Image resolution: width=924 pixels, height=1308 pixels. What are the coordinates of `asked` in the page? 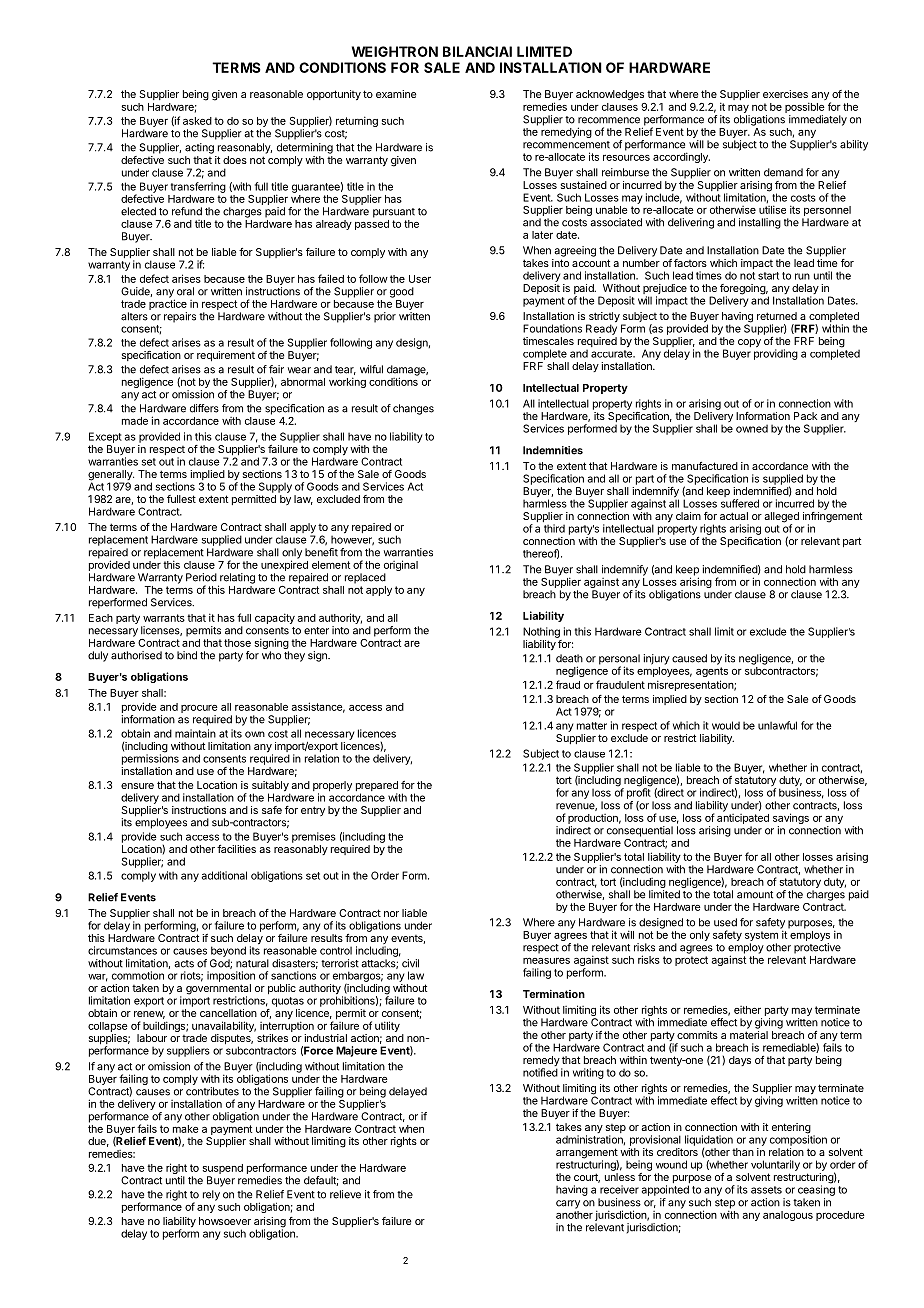 It's located at (197, 121).
